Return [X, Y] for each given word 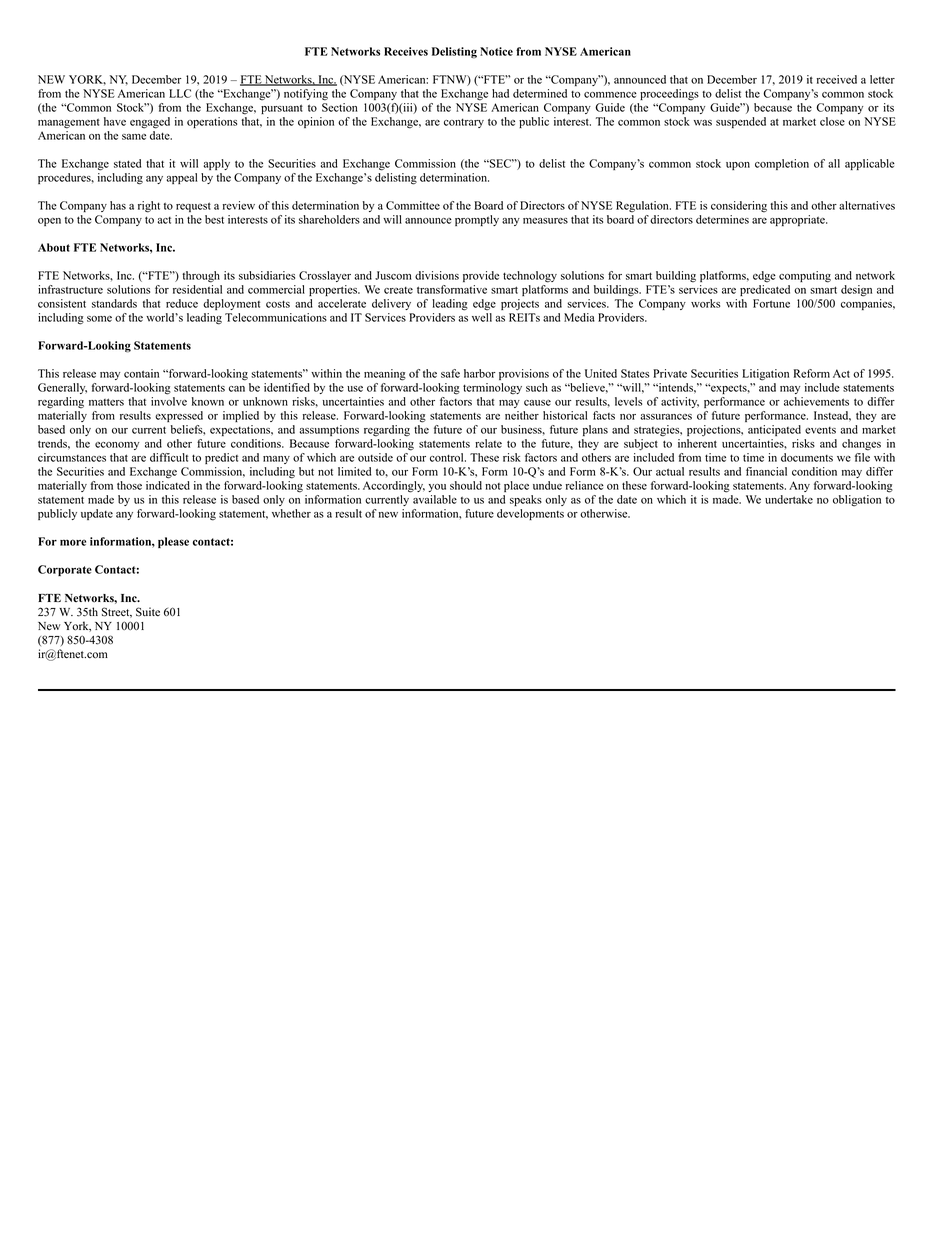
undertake [789, 499]
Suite [148, 612]
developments [530, 514]
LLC [180, 93]
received [837, 79]
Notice [496, 51]
